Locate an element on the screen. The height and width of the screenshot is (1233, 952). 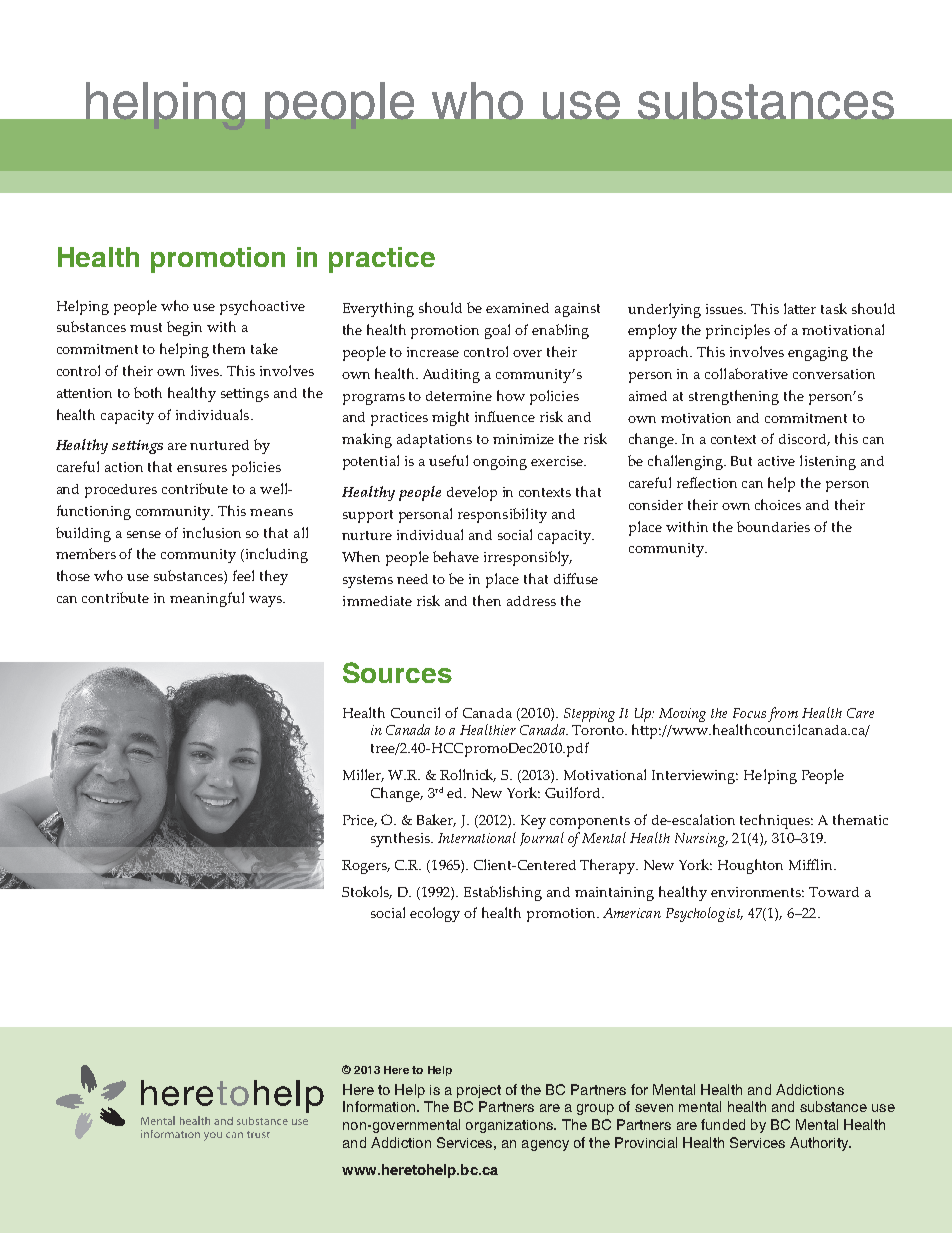
Miller is located at coordinates (363, 775).
